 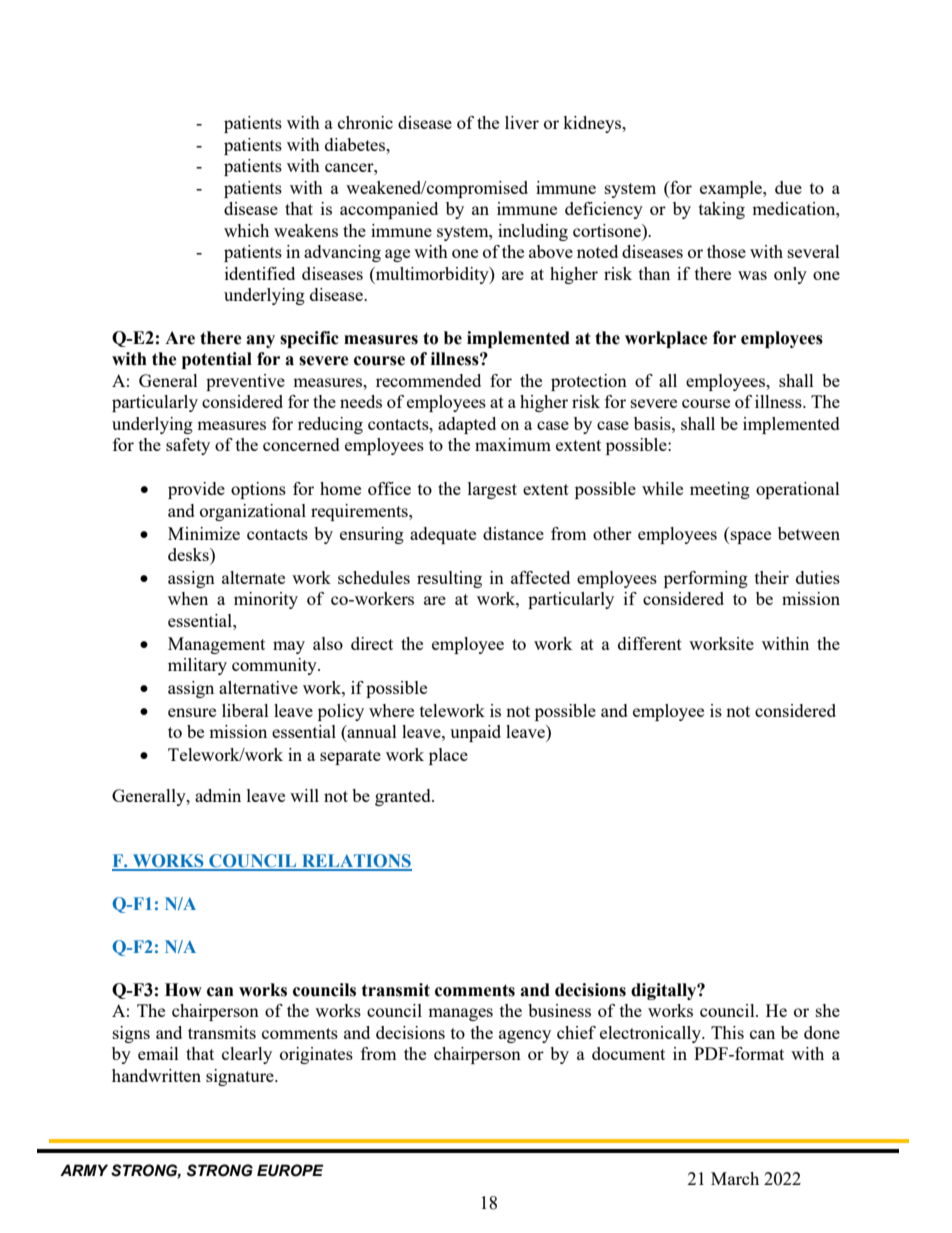 I want to click on liver, so click(x=522, y=122).
